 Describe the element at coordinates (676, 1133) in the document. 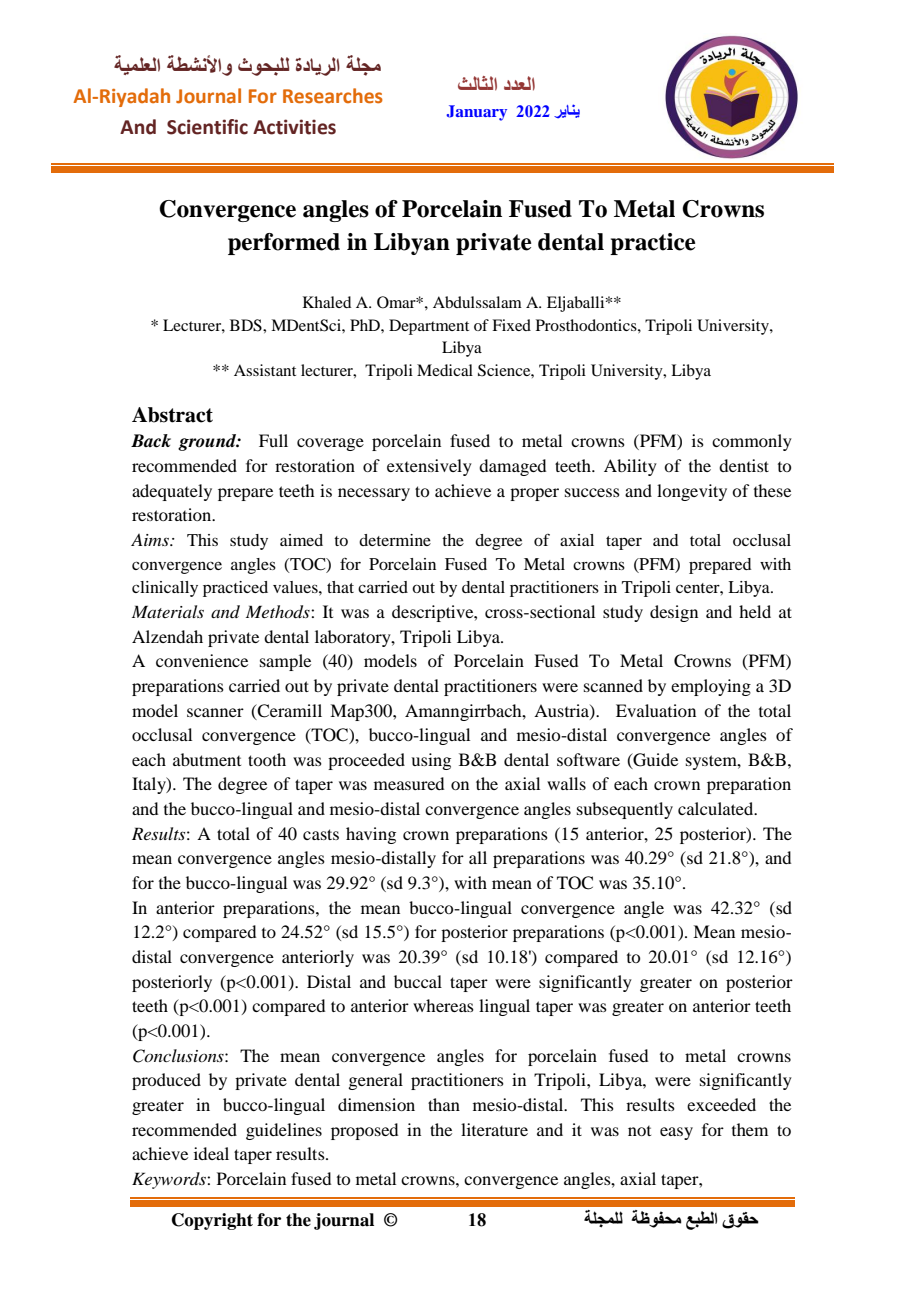

I see `easy` at that location.
